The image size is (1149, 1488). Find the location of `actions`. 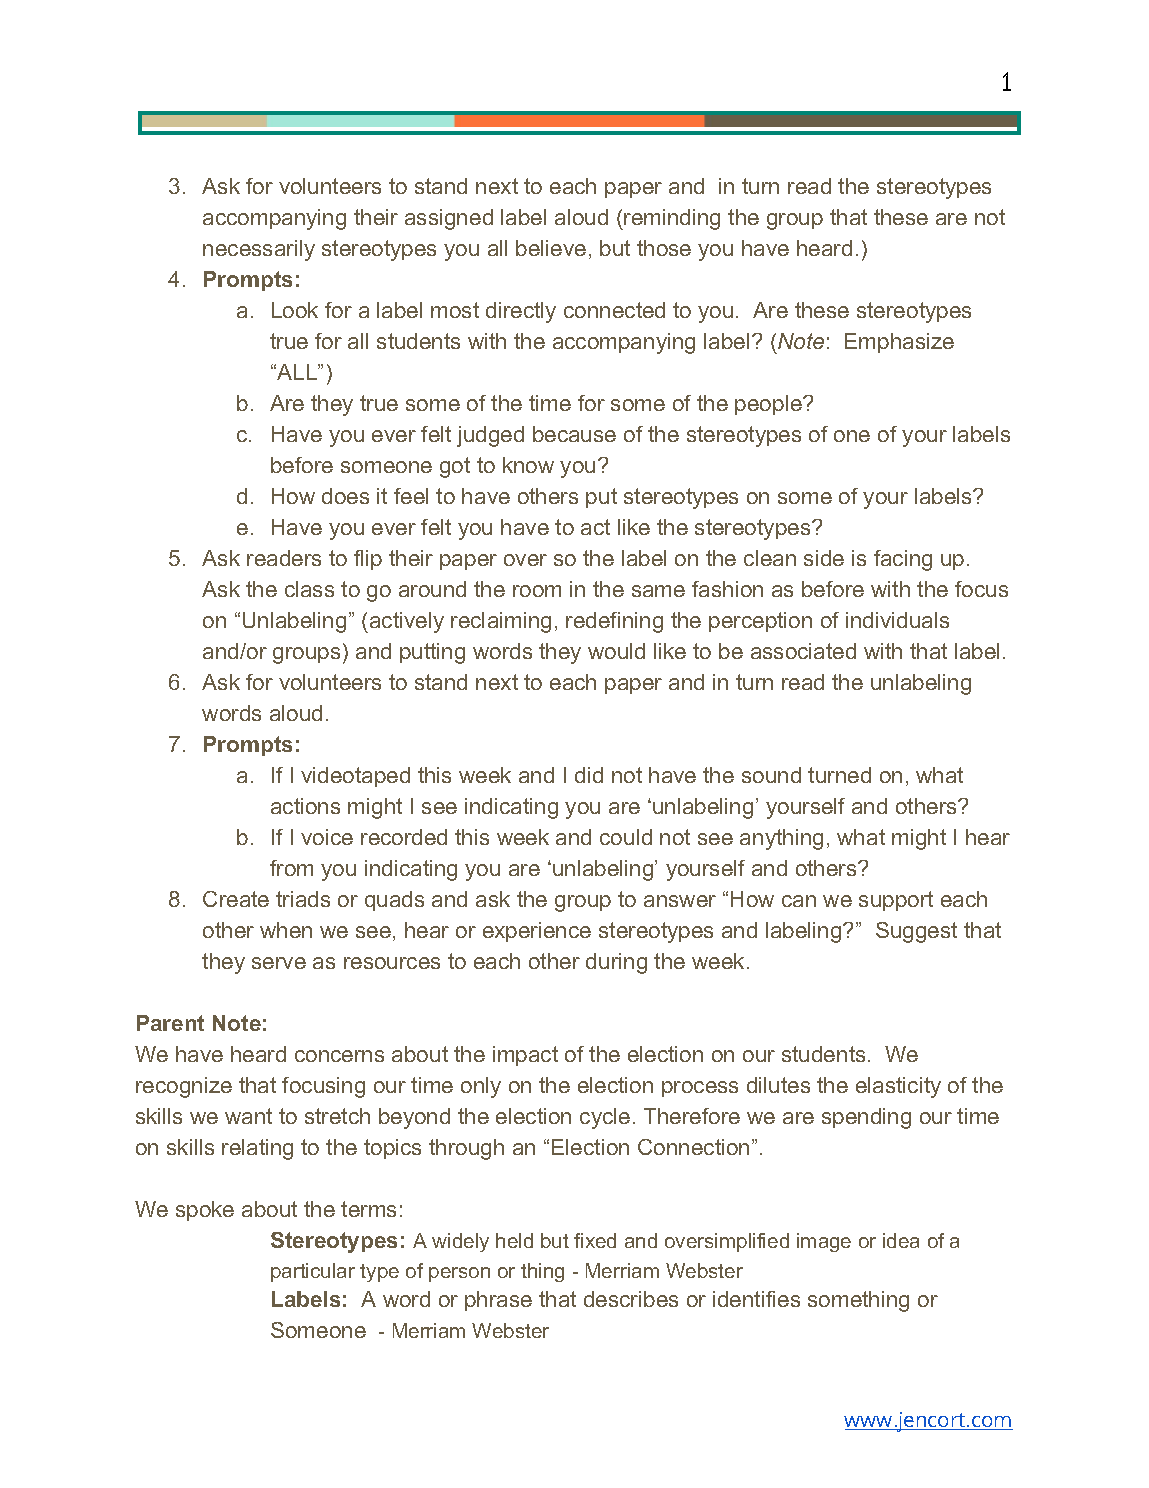

actions is located at coordinates (305, 806).
